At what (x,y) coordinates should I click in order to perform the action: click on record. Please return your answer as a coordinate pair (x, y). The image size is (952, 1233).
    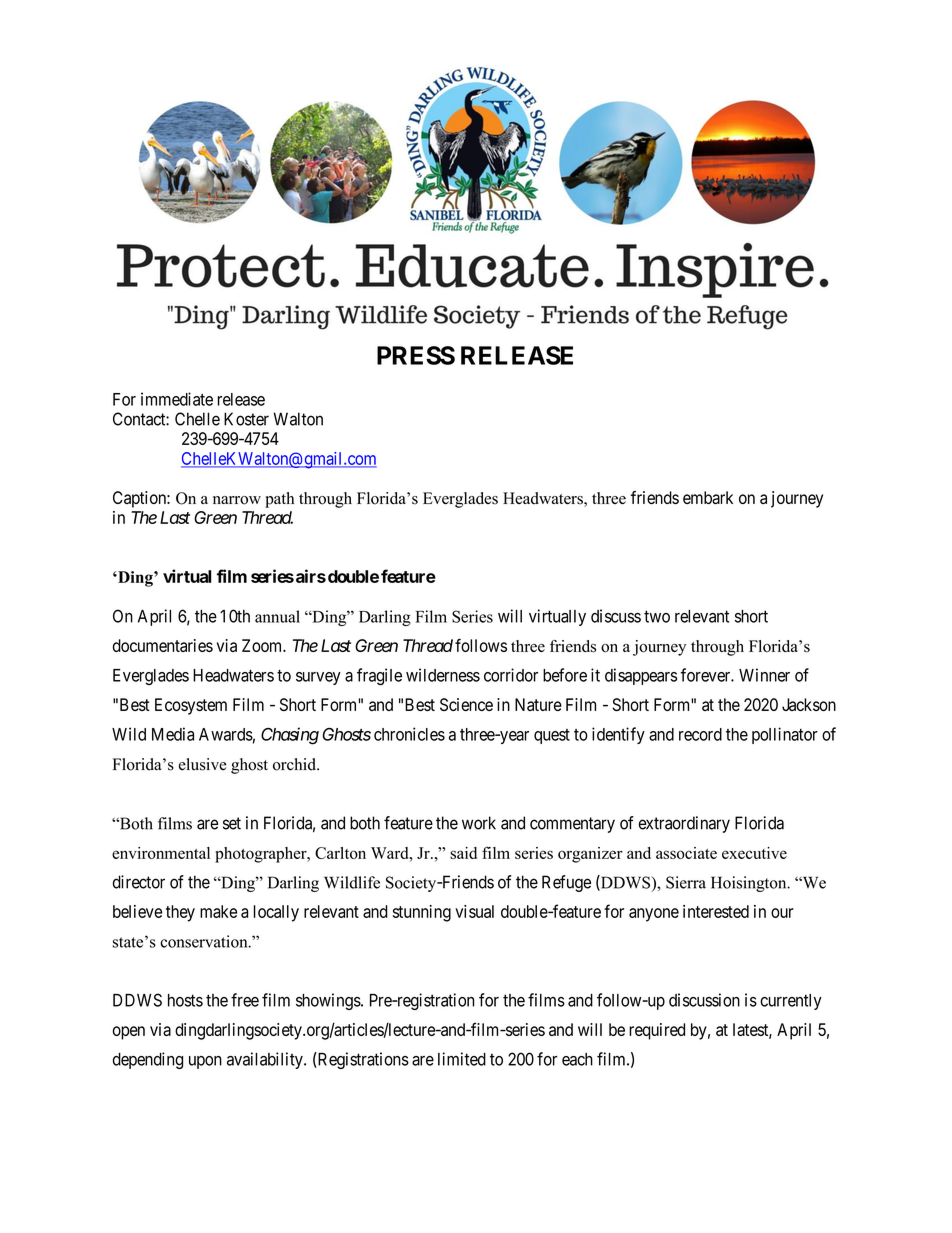
    Looking at the image, I should click on (700, 734).
